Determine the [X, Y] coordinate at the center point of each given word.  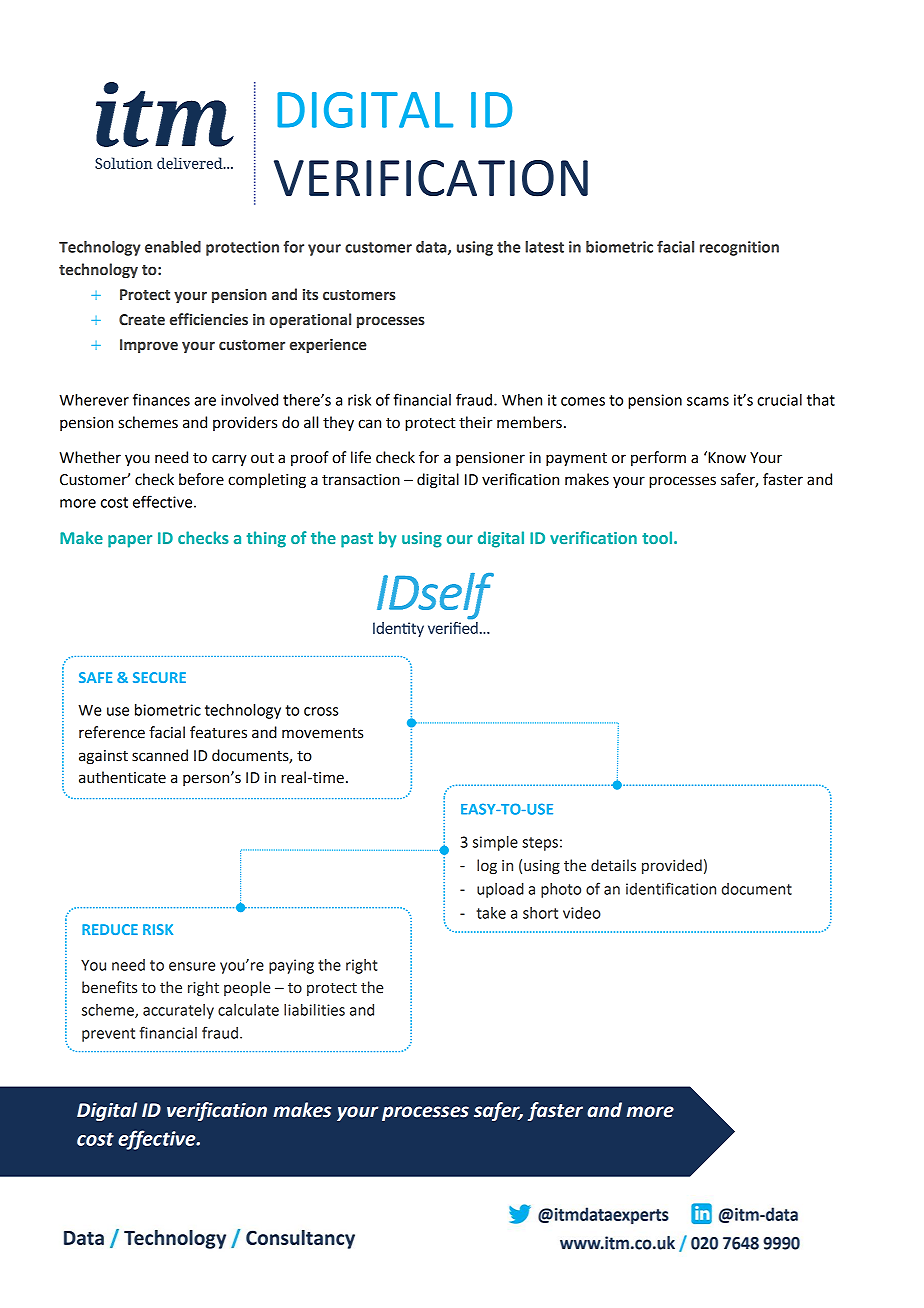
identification [671, 888]
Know [726, 457]
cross [321, 711]
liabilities [314, 1010]
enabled [173, 247]
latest [544, 247]
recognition [739, 248]
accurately [178, 1011]
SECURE [159, 677]
